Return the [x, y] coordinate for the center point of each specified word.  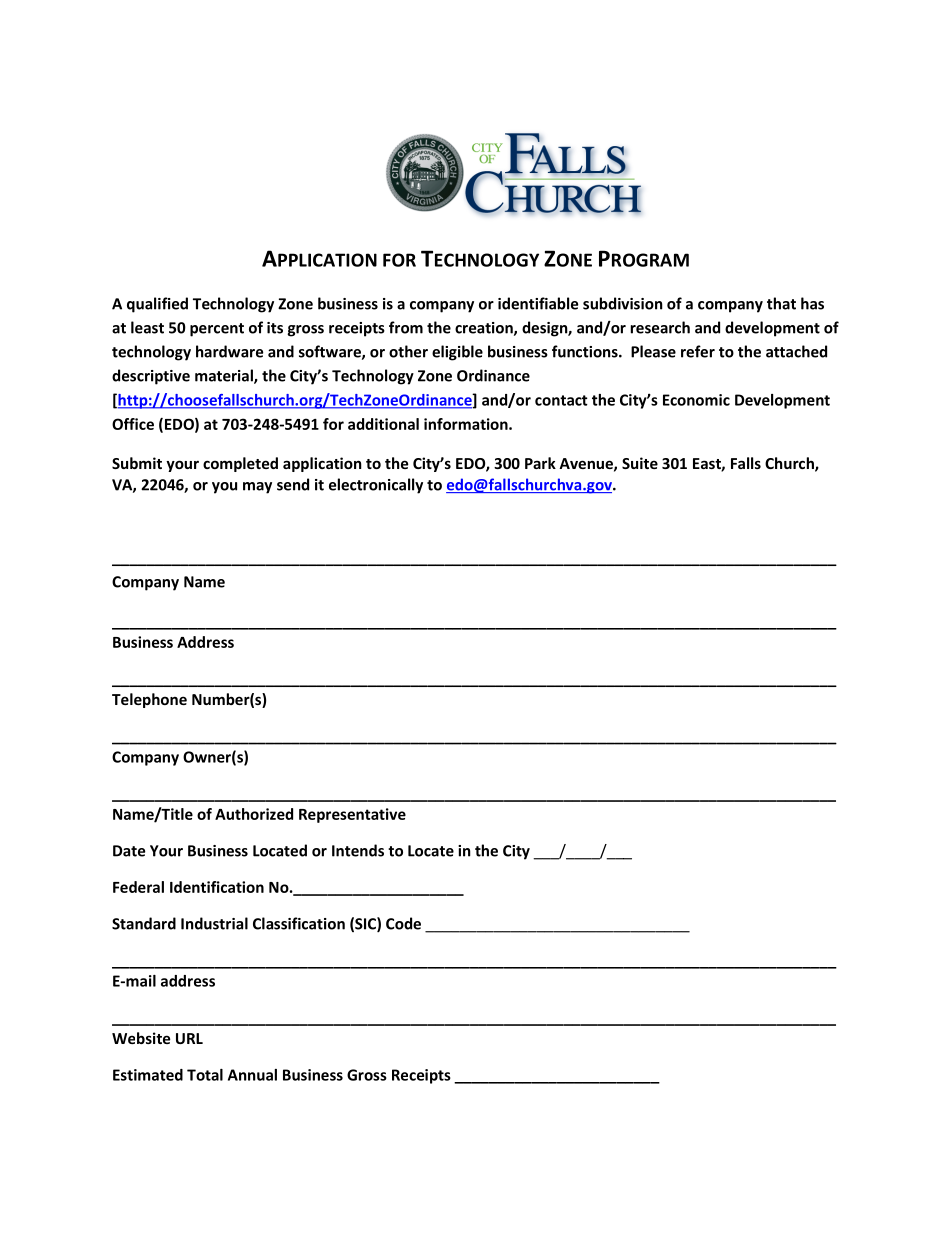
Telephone [149, 700]
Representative [352, 815]
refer [698, 351]
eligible [457, 353]
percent [217, 330]
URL [189, 1038]
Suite [640, 463]
